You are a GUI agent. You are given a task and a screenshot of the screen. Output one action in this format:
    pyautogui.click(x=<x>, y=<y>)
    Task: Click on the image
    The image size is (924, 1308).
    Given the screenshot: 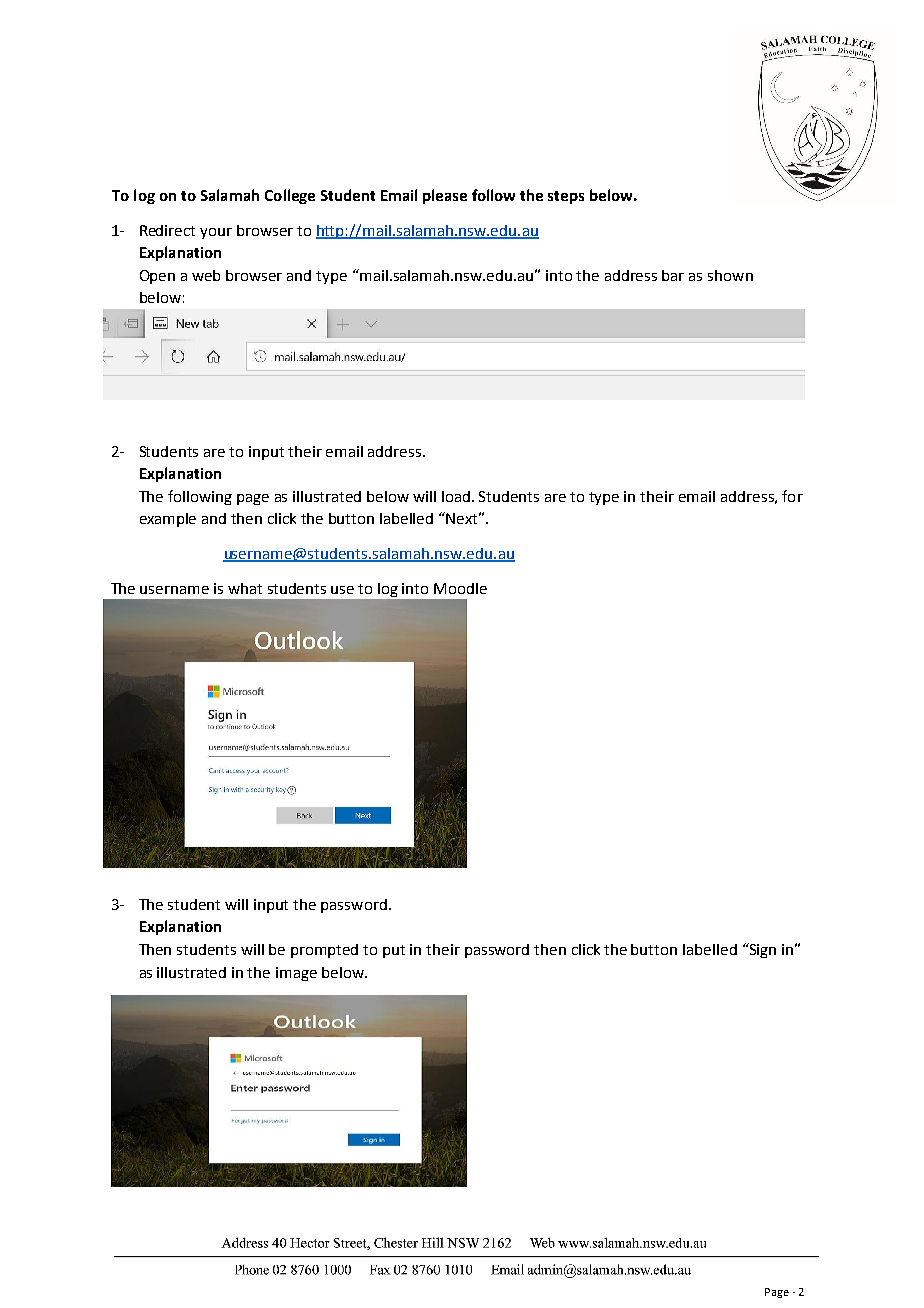 What is the action you would take?
    pyautogui.click(x=296, y=974)
